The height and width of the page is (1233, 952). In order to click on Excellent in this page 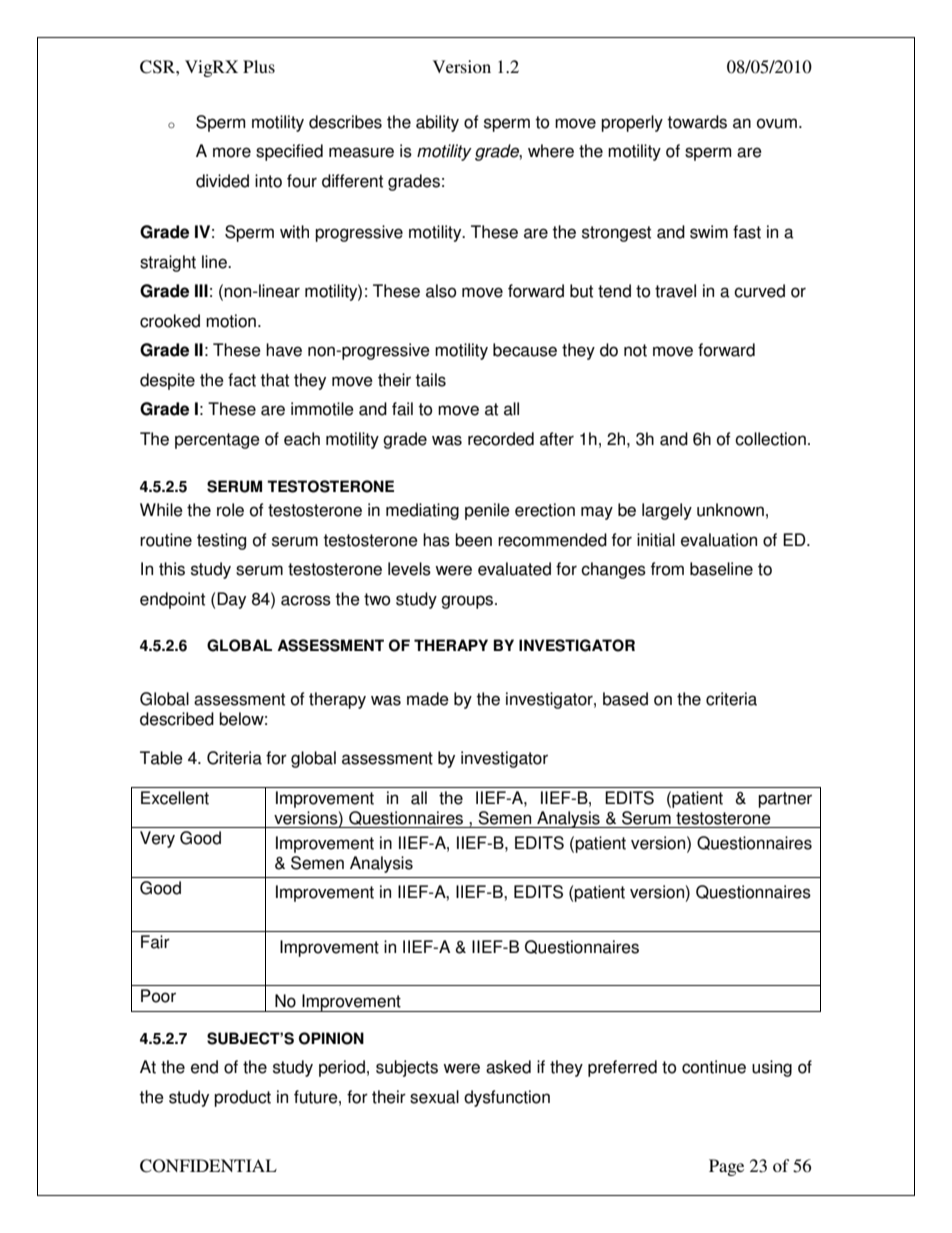, I will do `click(175, 798)`.
